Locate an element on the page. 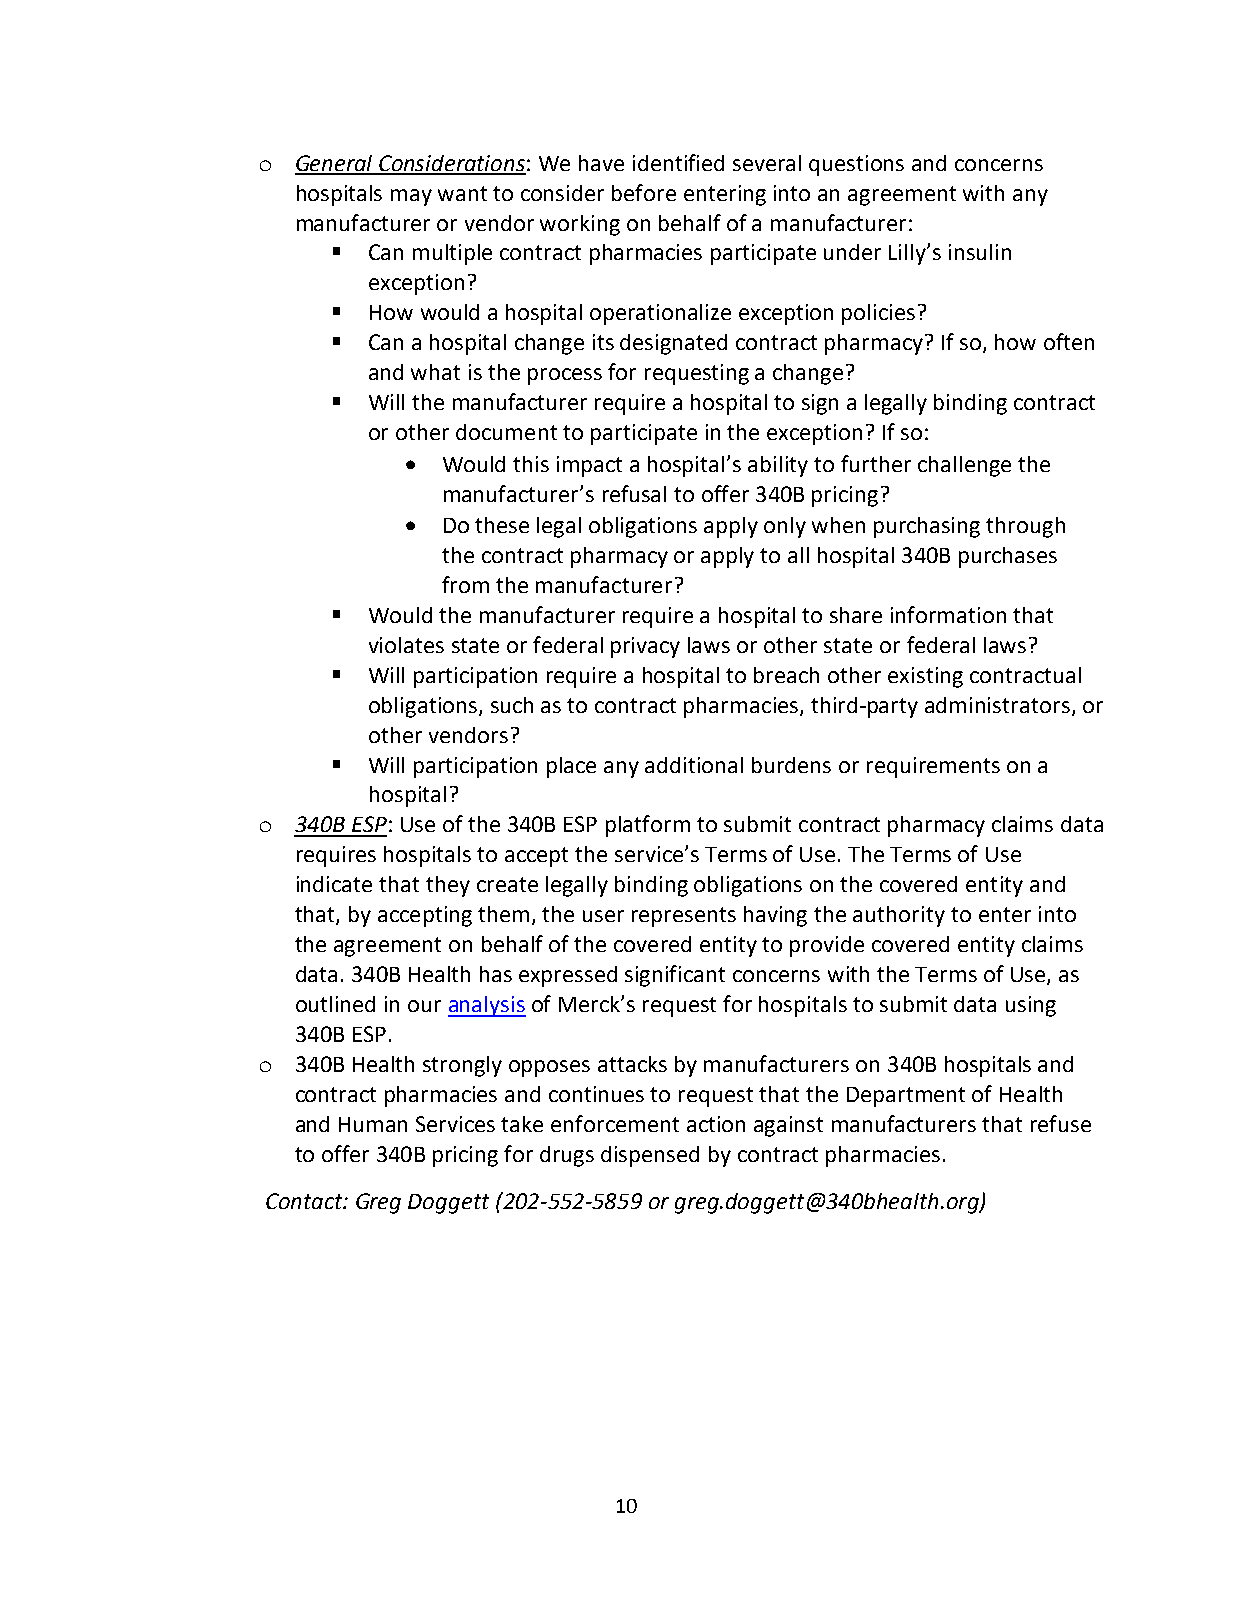  may is located at coordinates (411, 197).
